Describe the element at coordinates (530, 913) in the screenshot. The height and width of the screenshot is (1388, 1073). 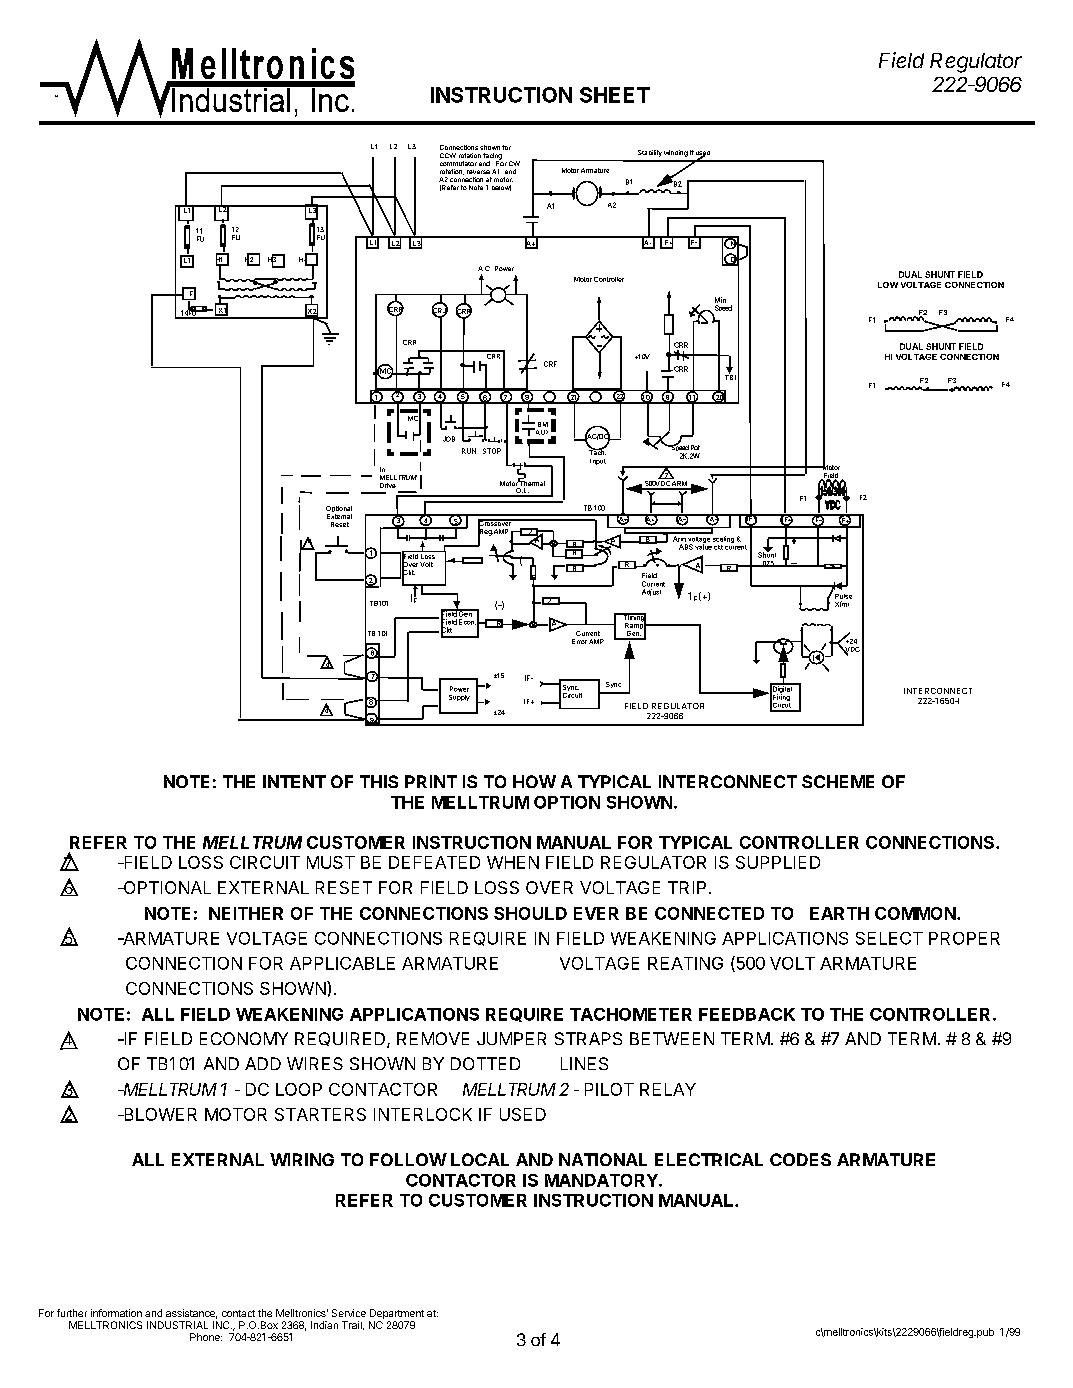
I see `SHOULD` at that location.
